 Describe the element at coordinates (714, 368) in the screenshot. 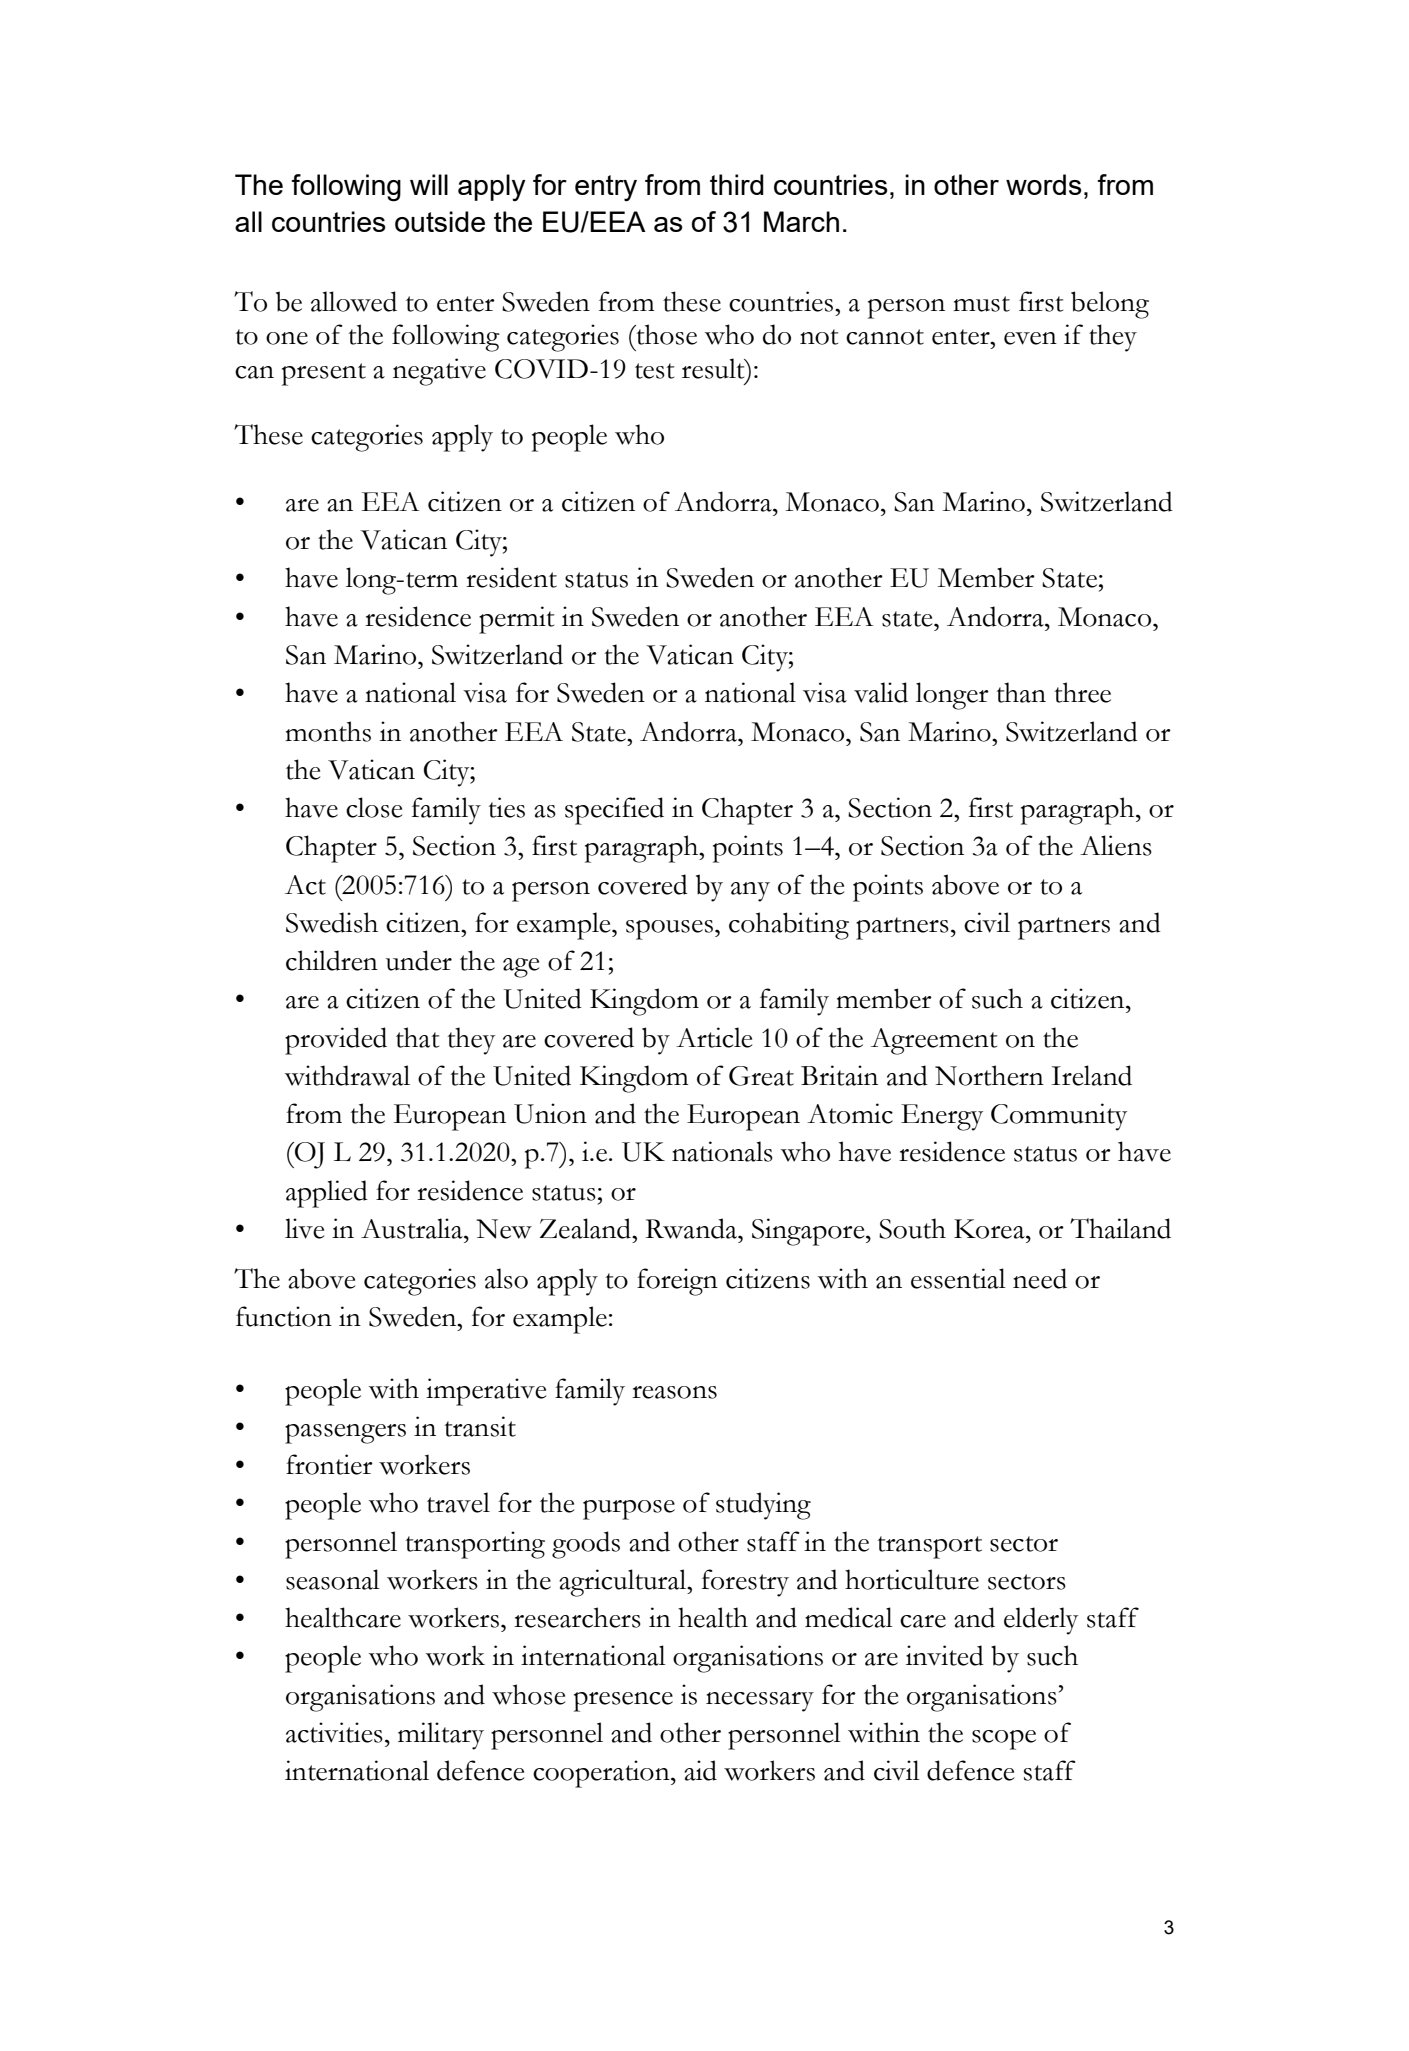

I see `result` at that location.
